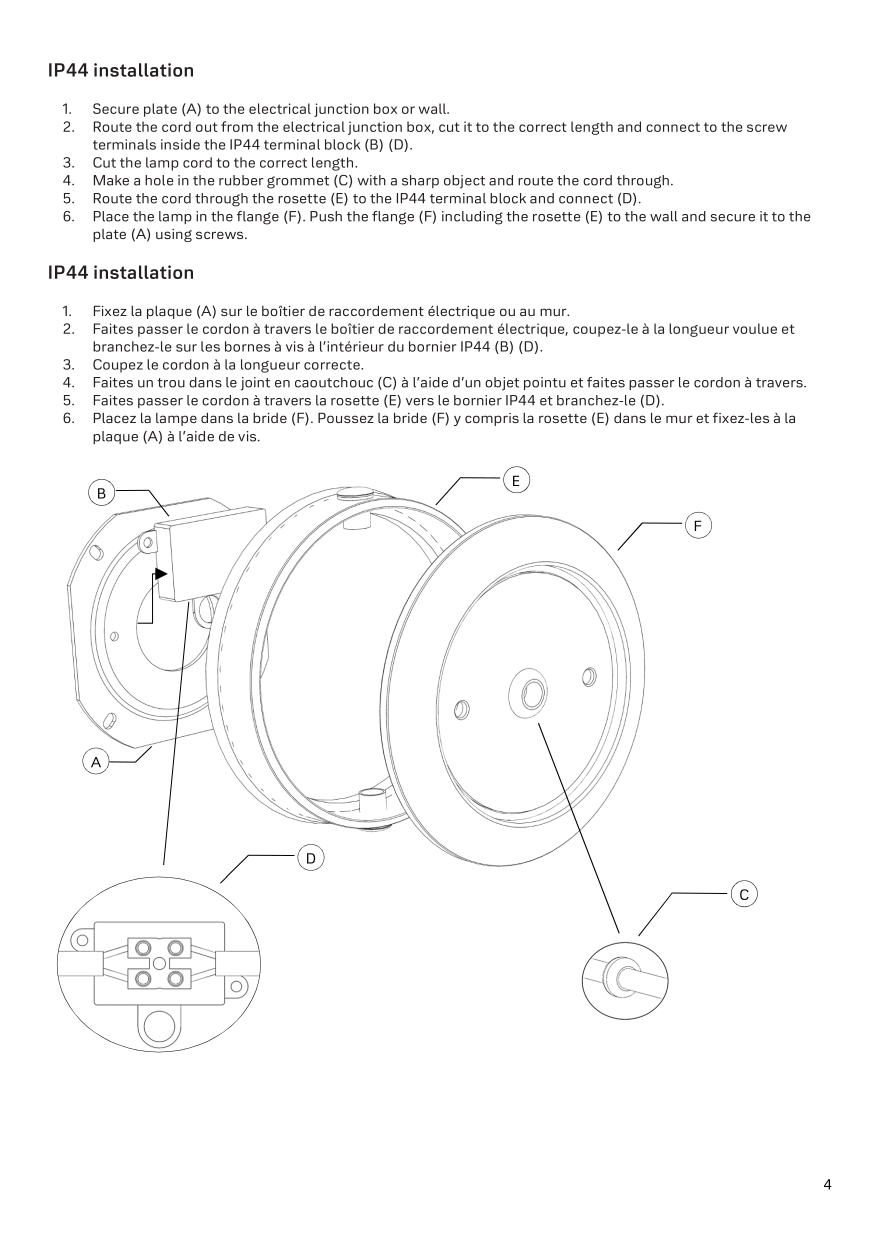  Describe the element at coordinates (237, 126) in the image. I see `from` at that location.
